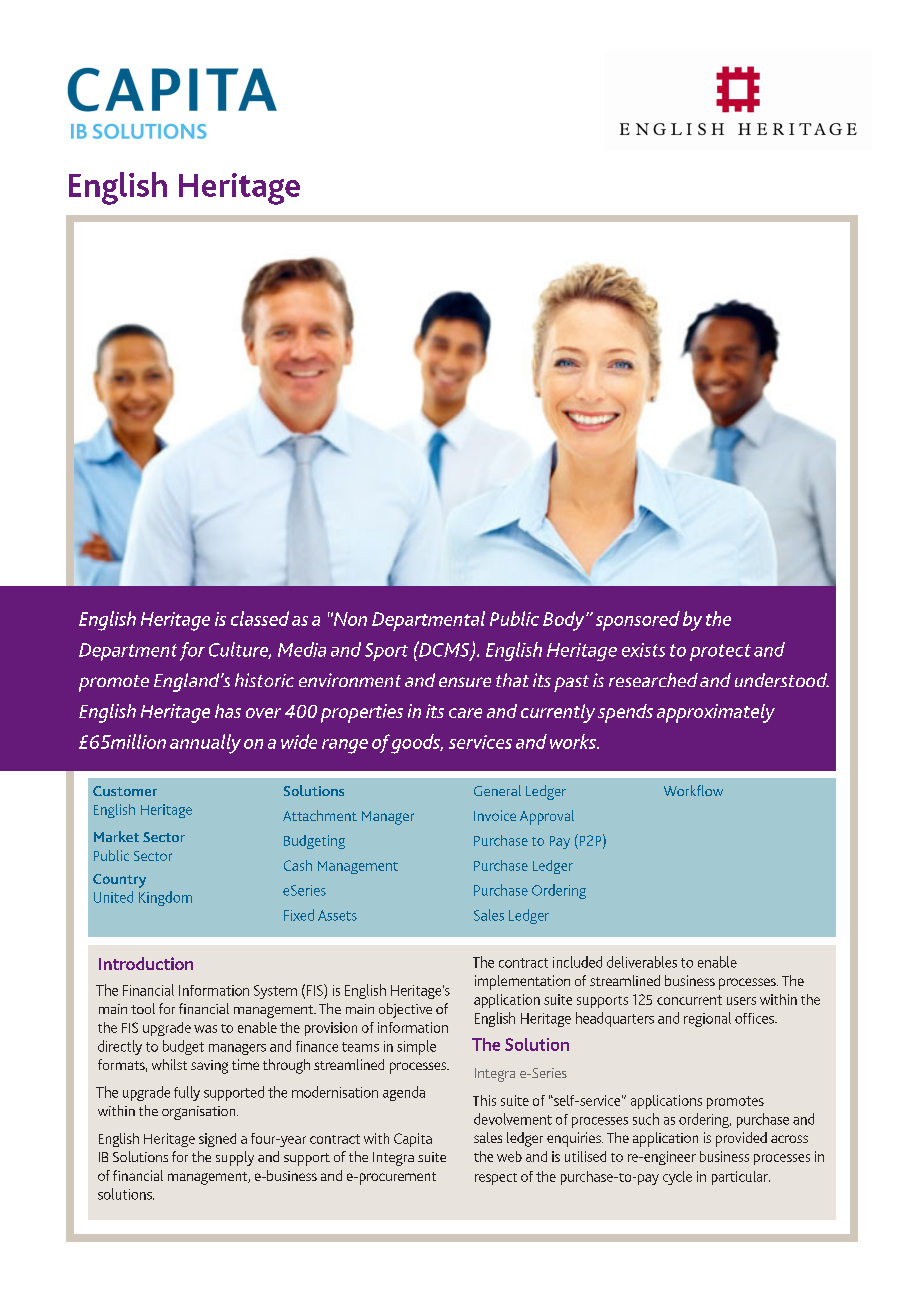  I want to click on supply, so click(235, 1158).
